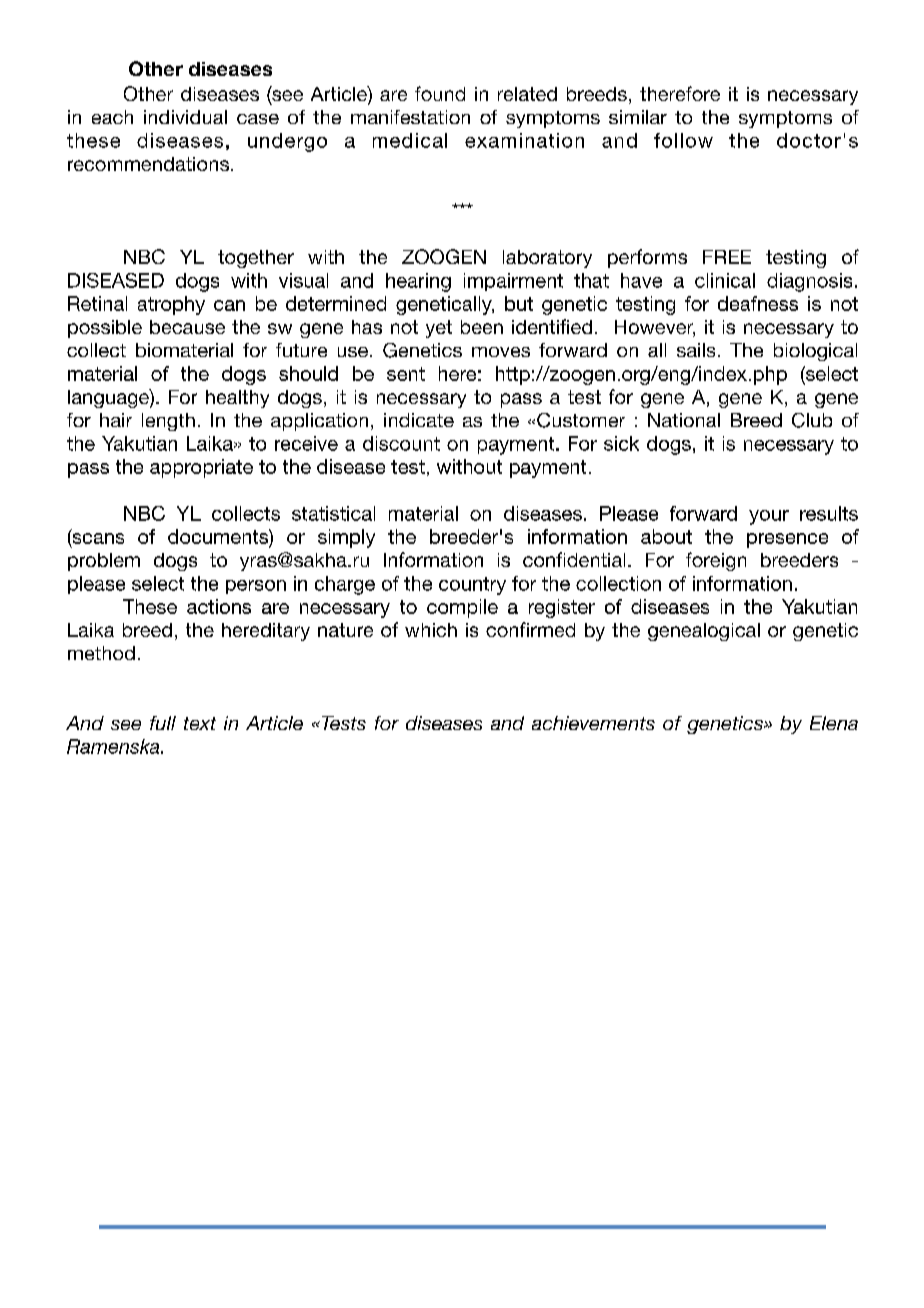 Image resolution: width=924 pixels, height=1308 pixels. What do you see at coordinates (419, 420) in the page?
I see `indicate` at bounding box center [419, 420].
